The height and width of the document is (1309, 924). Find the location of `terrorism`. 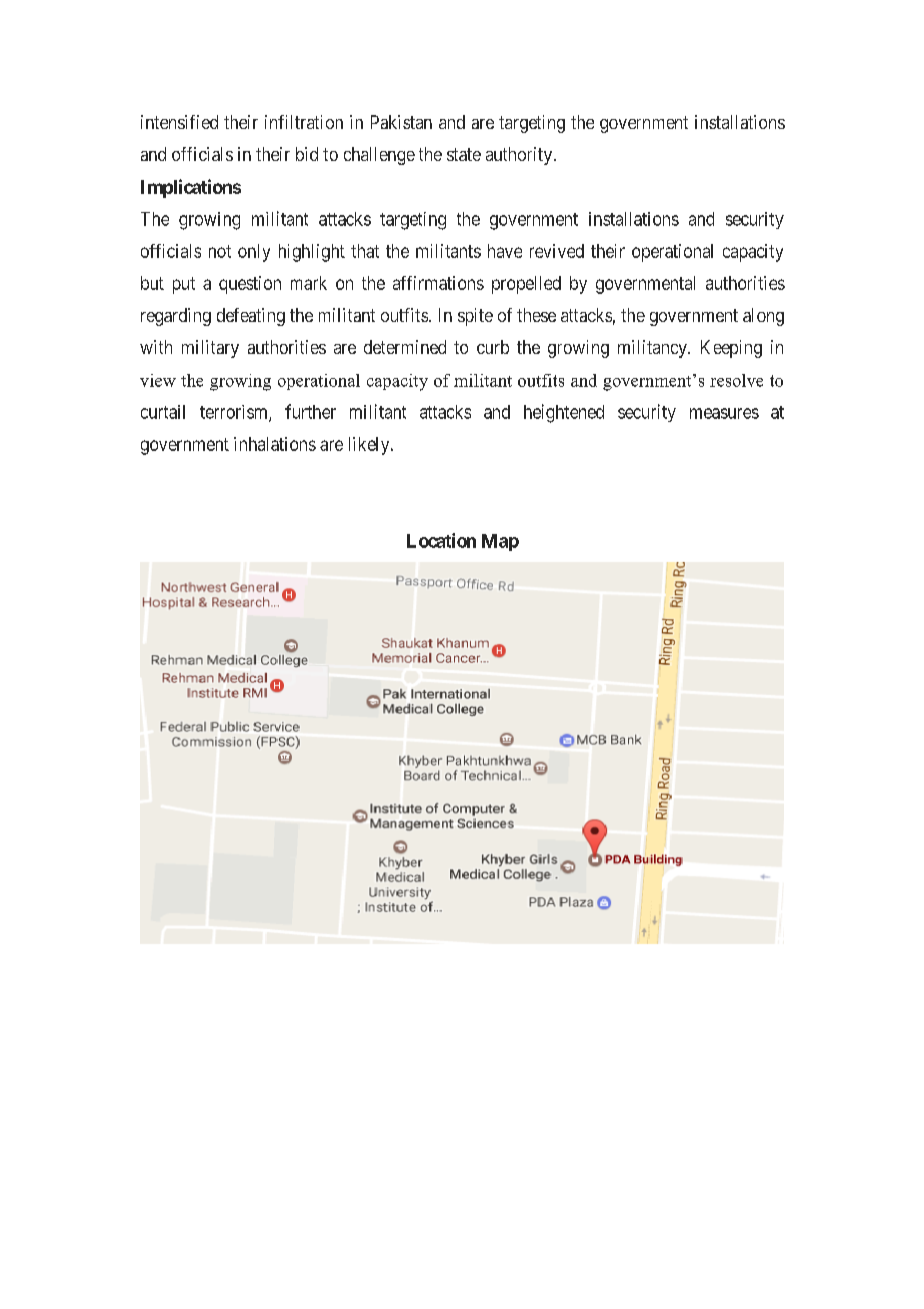

terrorism is located at coordinates (235, 413).
